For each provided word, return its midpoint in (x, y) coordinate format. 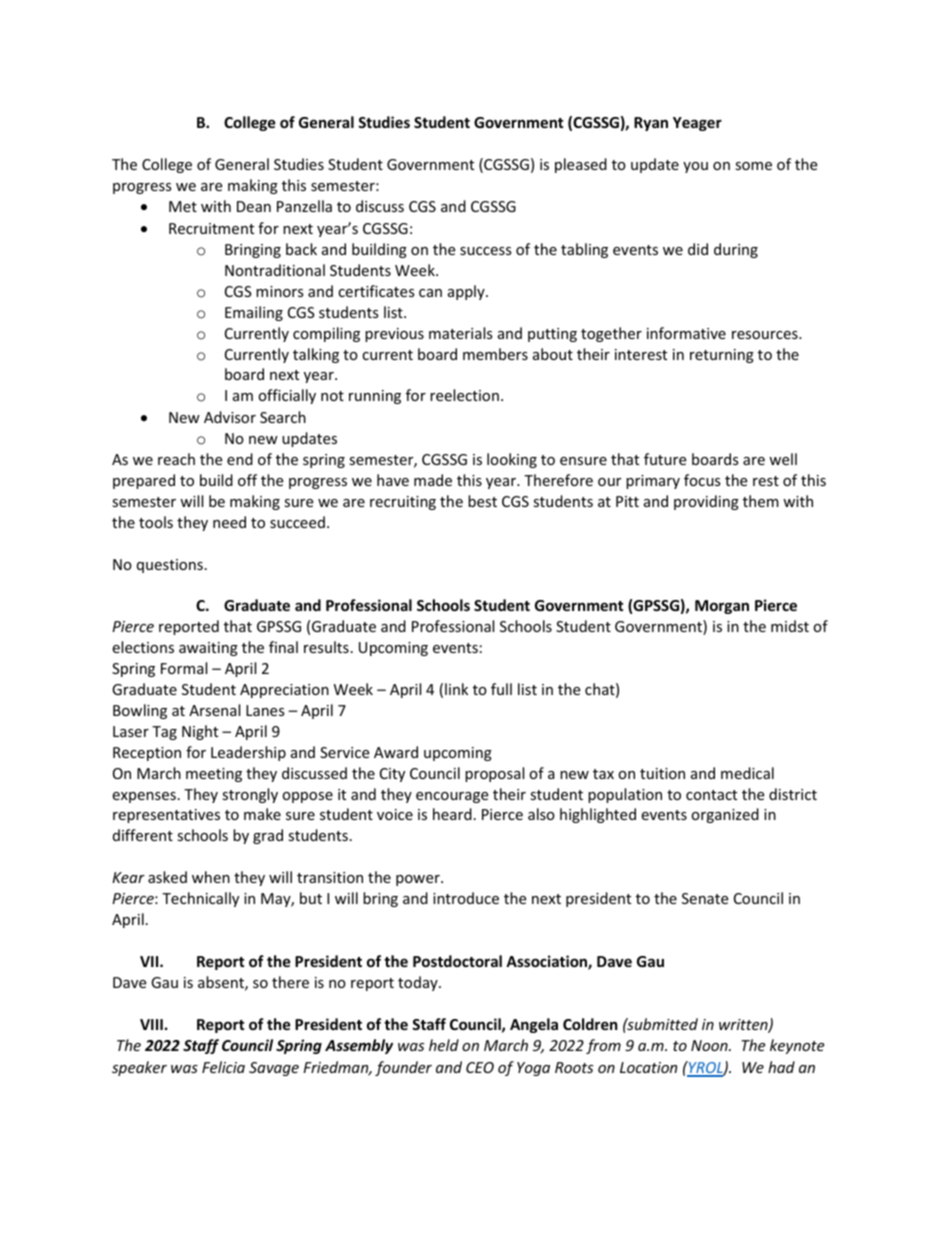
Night (200, 732)
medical (747, 773)
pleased (581, 165)
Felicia (223, 1067)
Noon (710, 1045)
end (240, 459)
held (444, 1045)
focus (702, 480)
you (695, 167)
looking (512, 460)
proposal (494, 774)
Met (183, 206)
